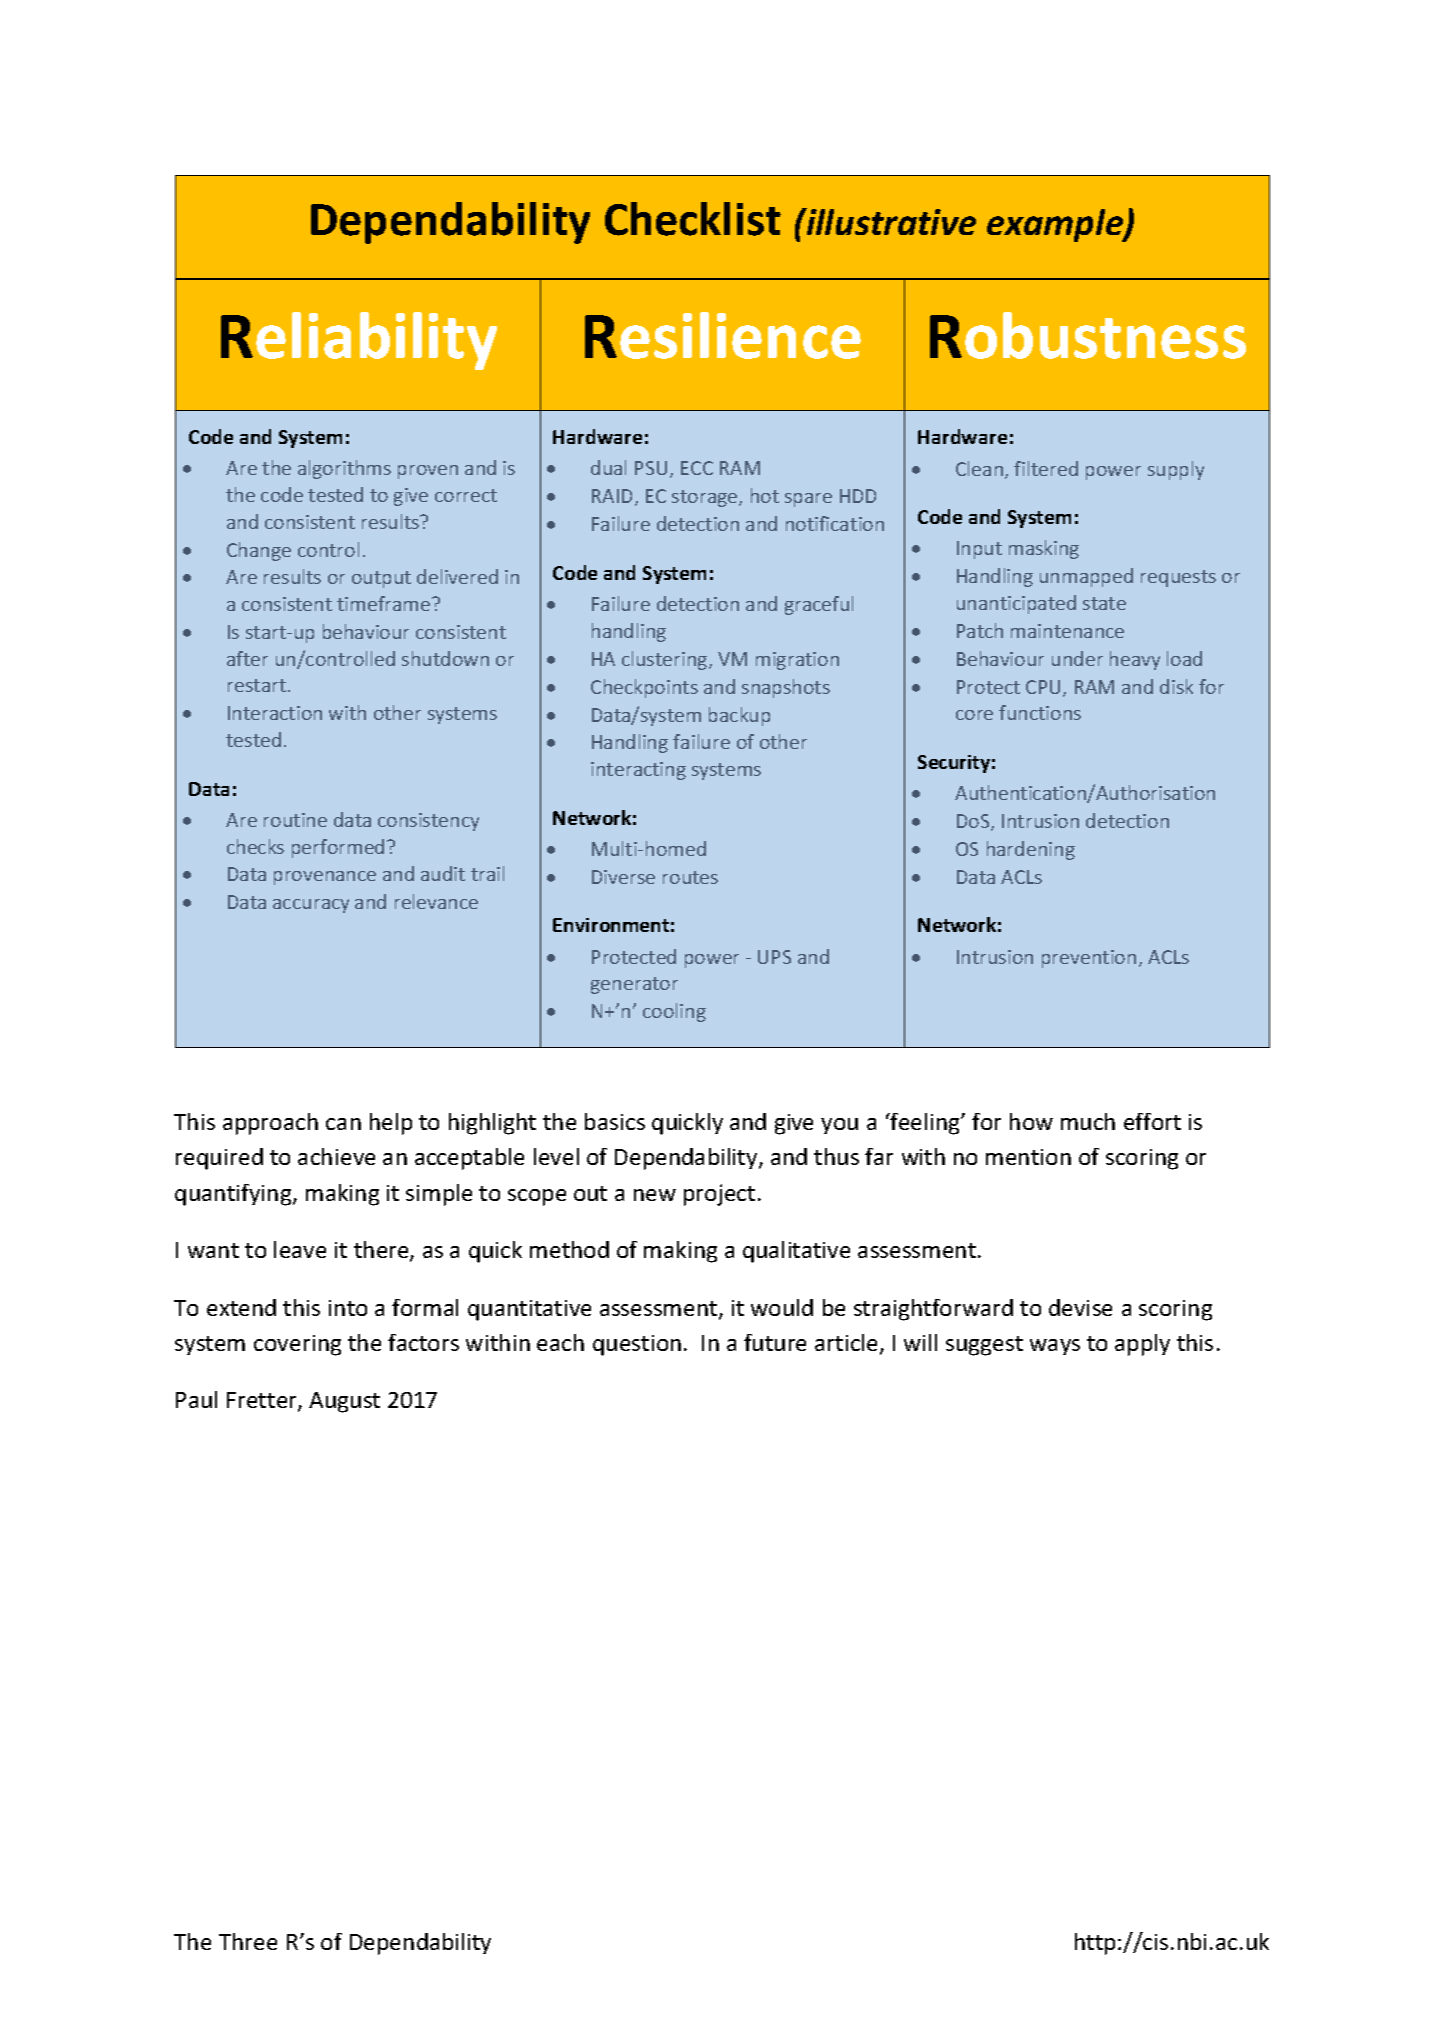 Image resolution: width=1444 pixels, height=2043 pixels. I want to click on ways, so click(1055, 1347).
